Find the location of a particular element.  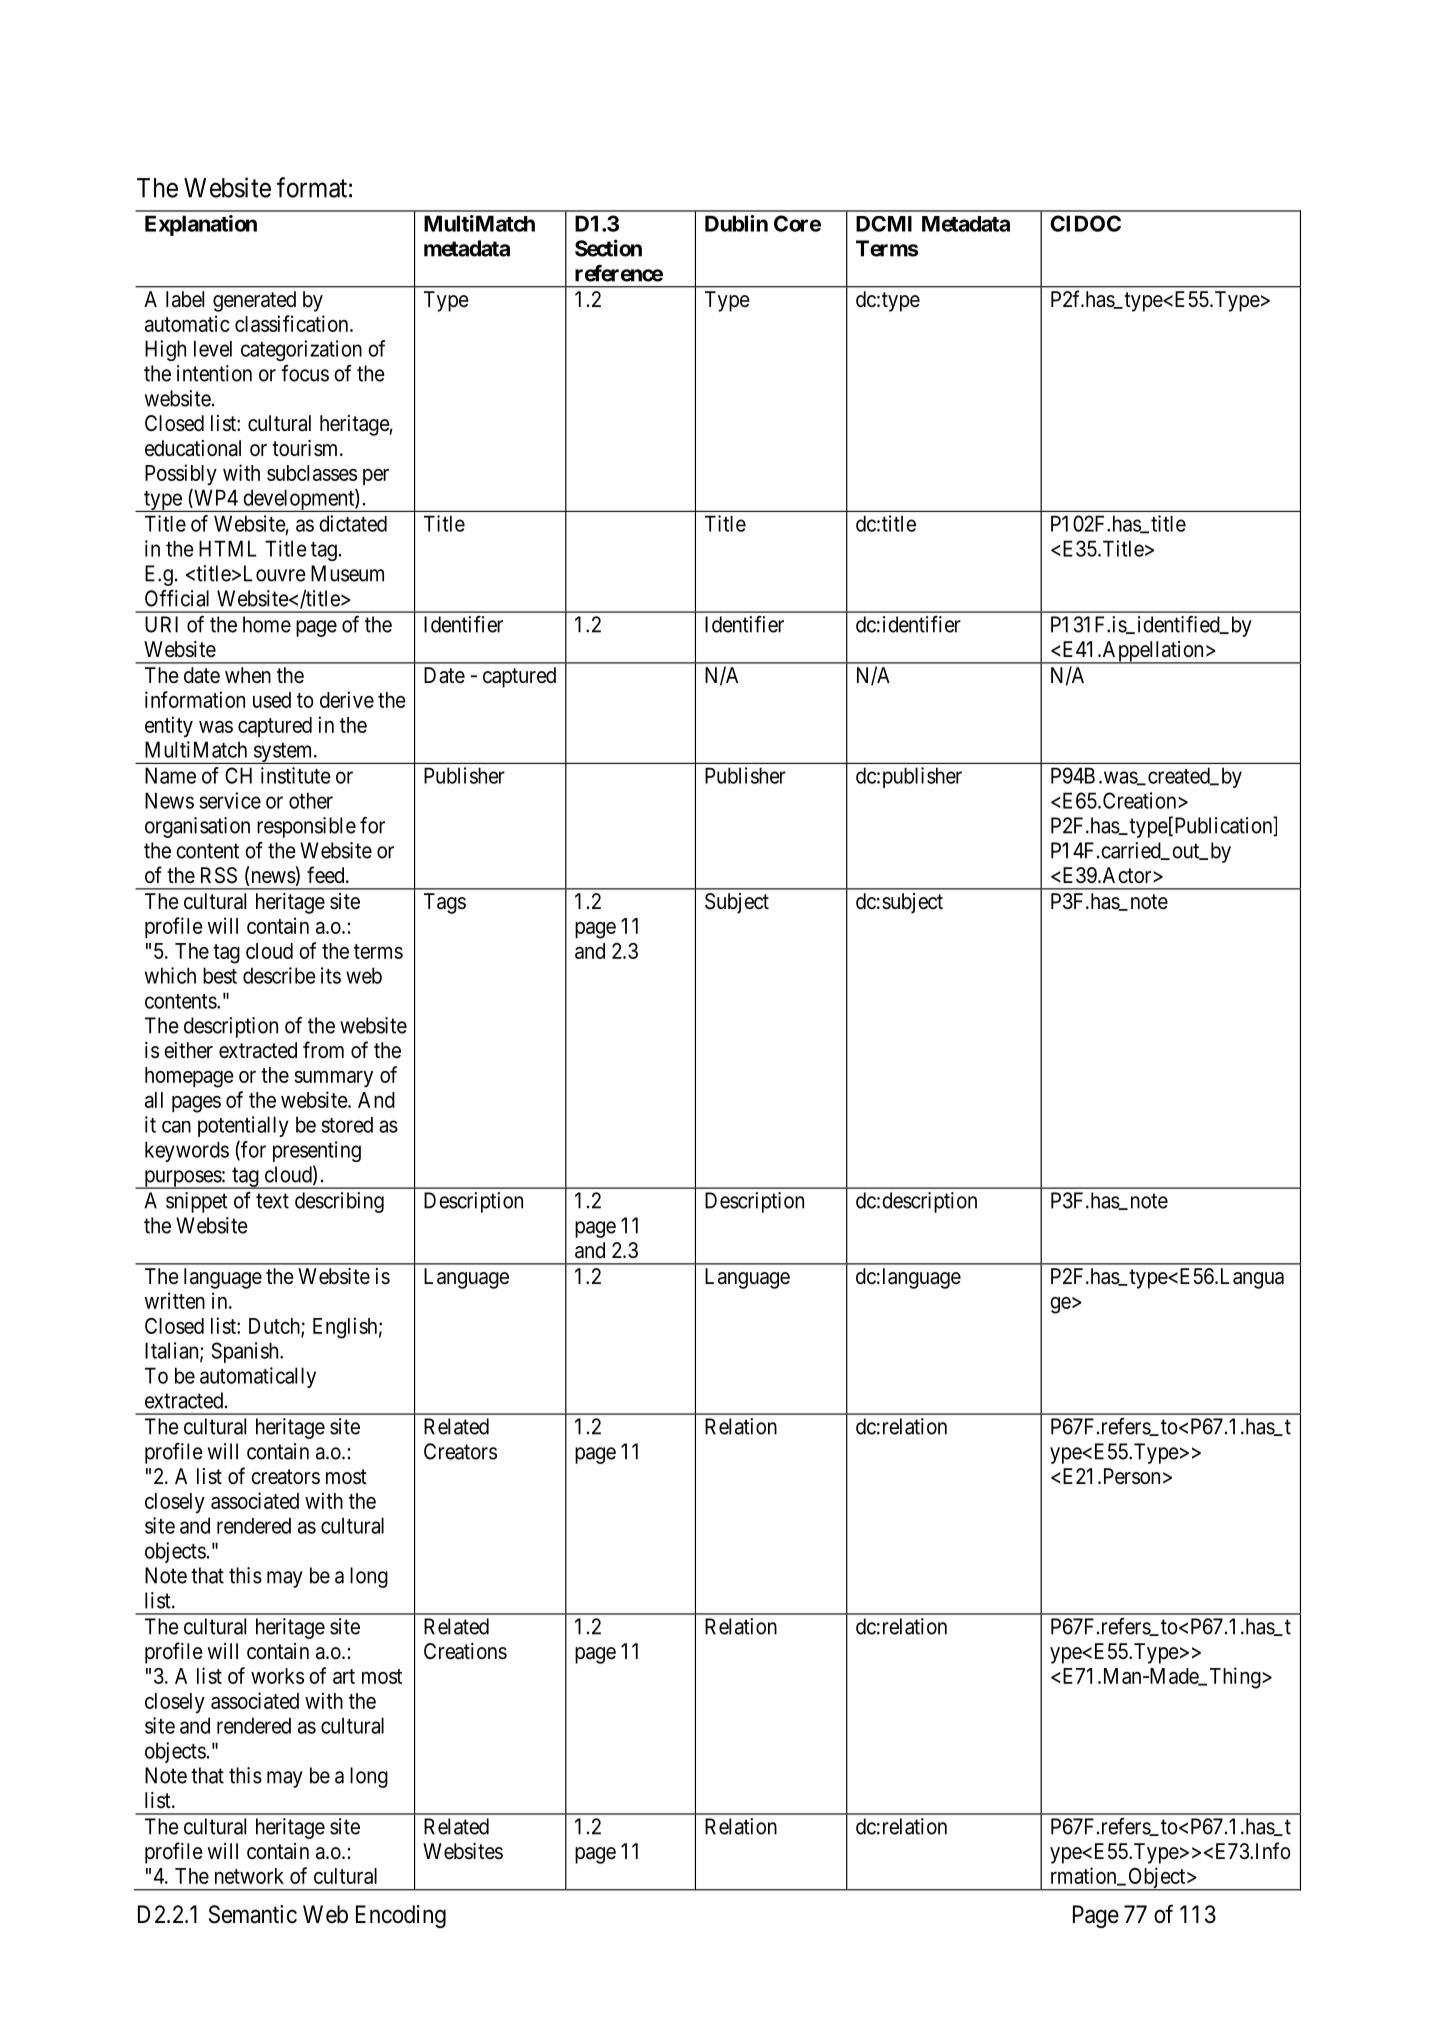

generated is located at coordinates (254, 301).
